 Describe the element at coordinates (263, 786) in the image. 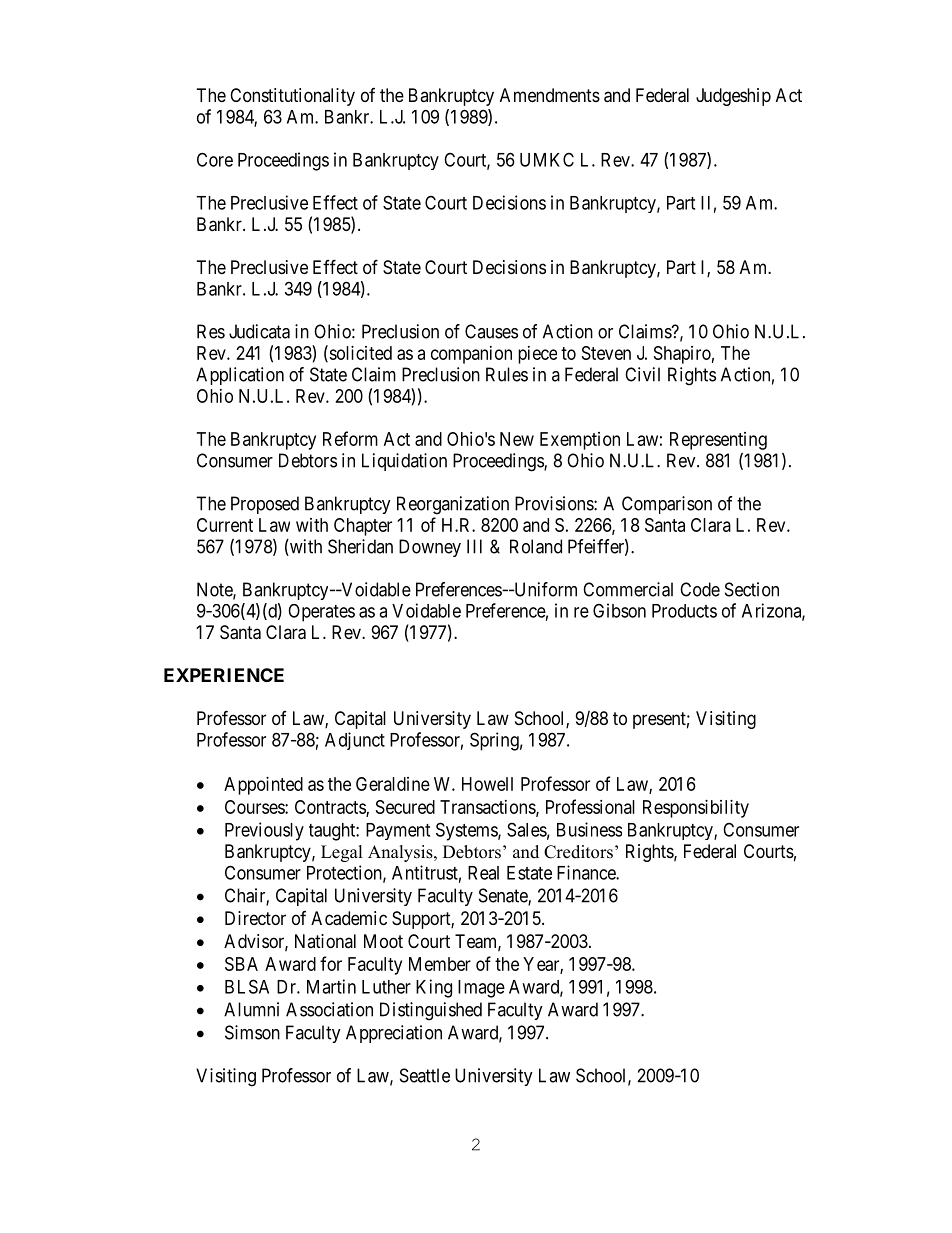

I see `Appointed` at that location.
